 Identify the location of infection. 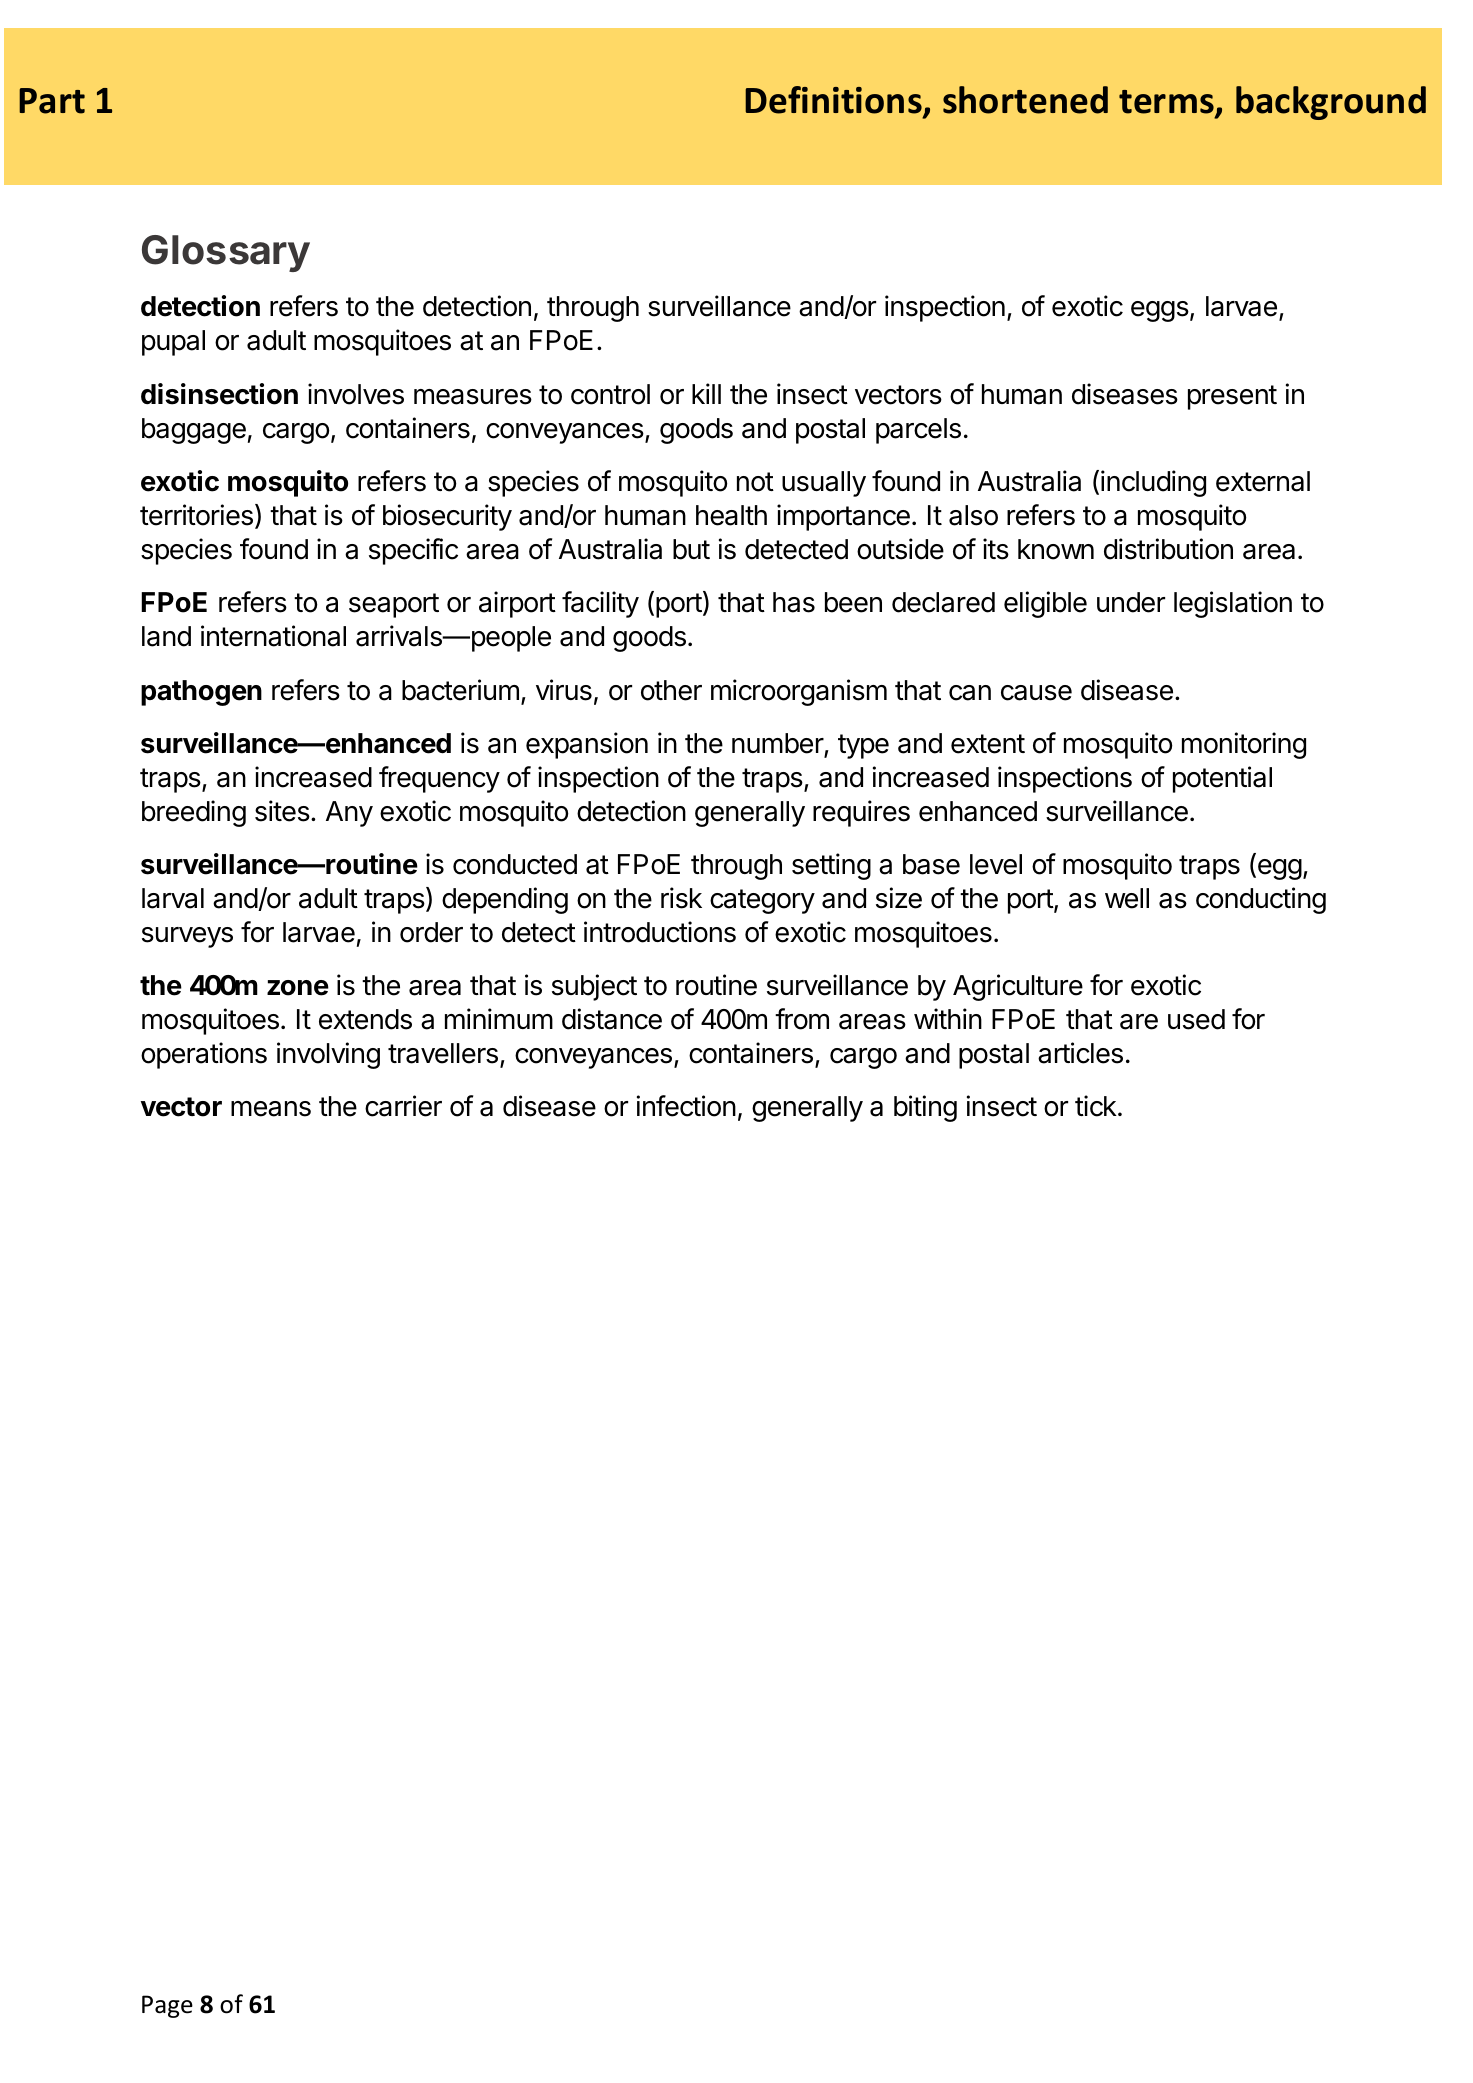
(686, 1106).
